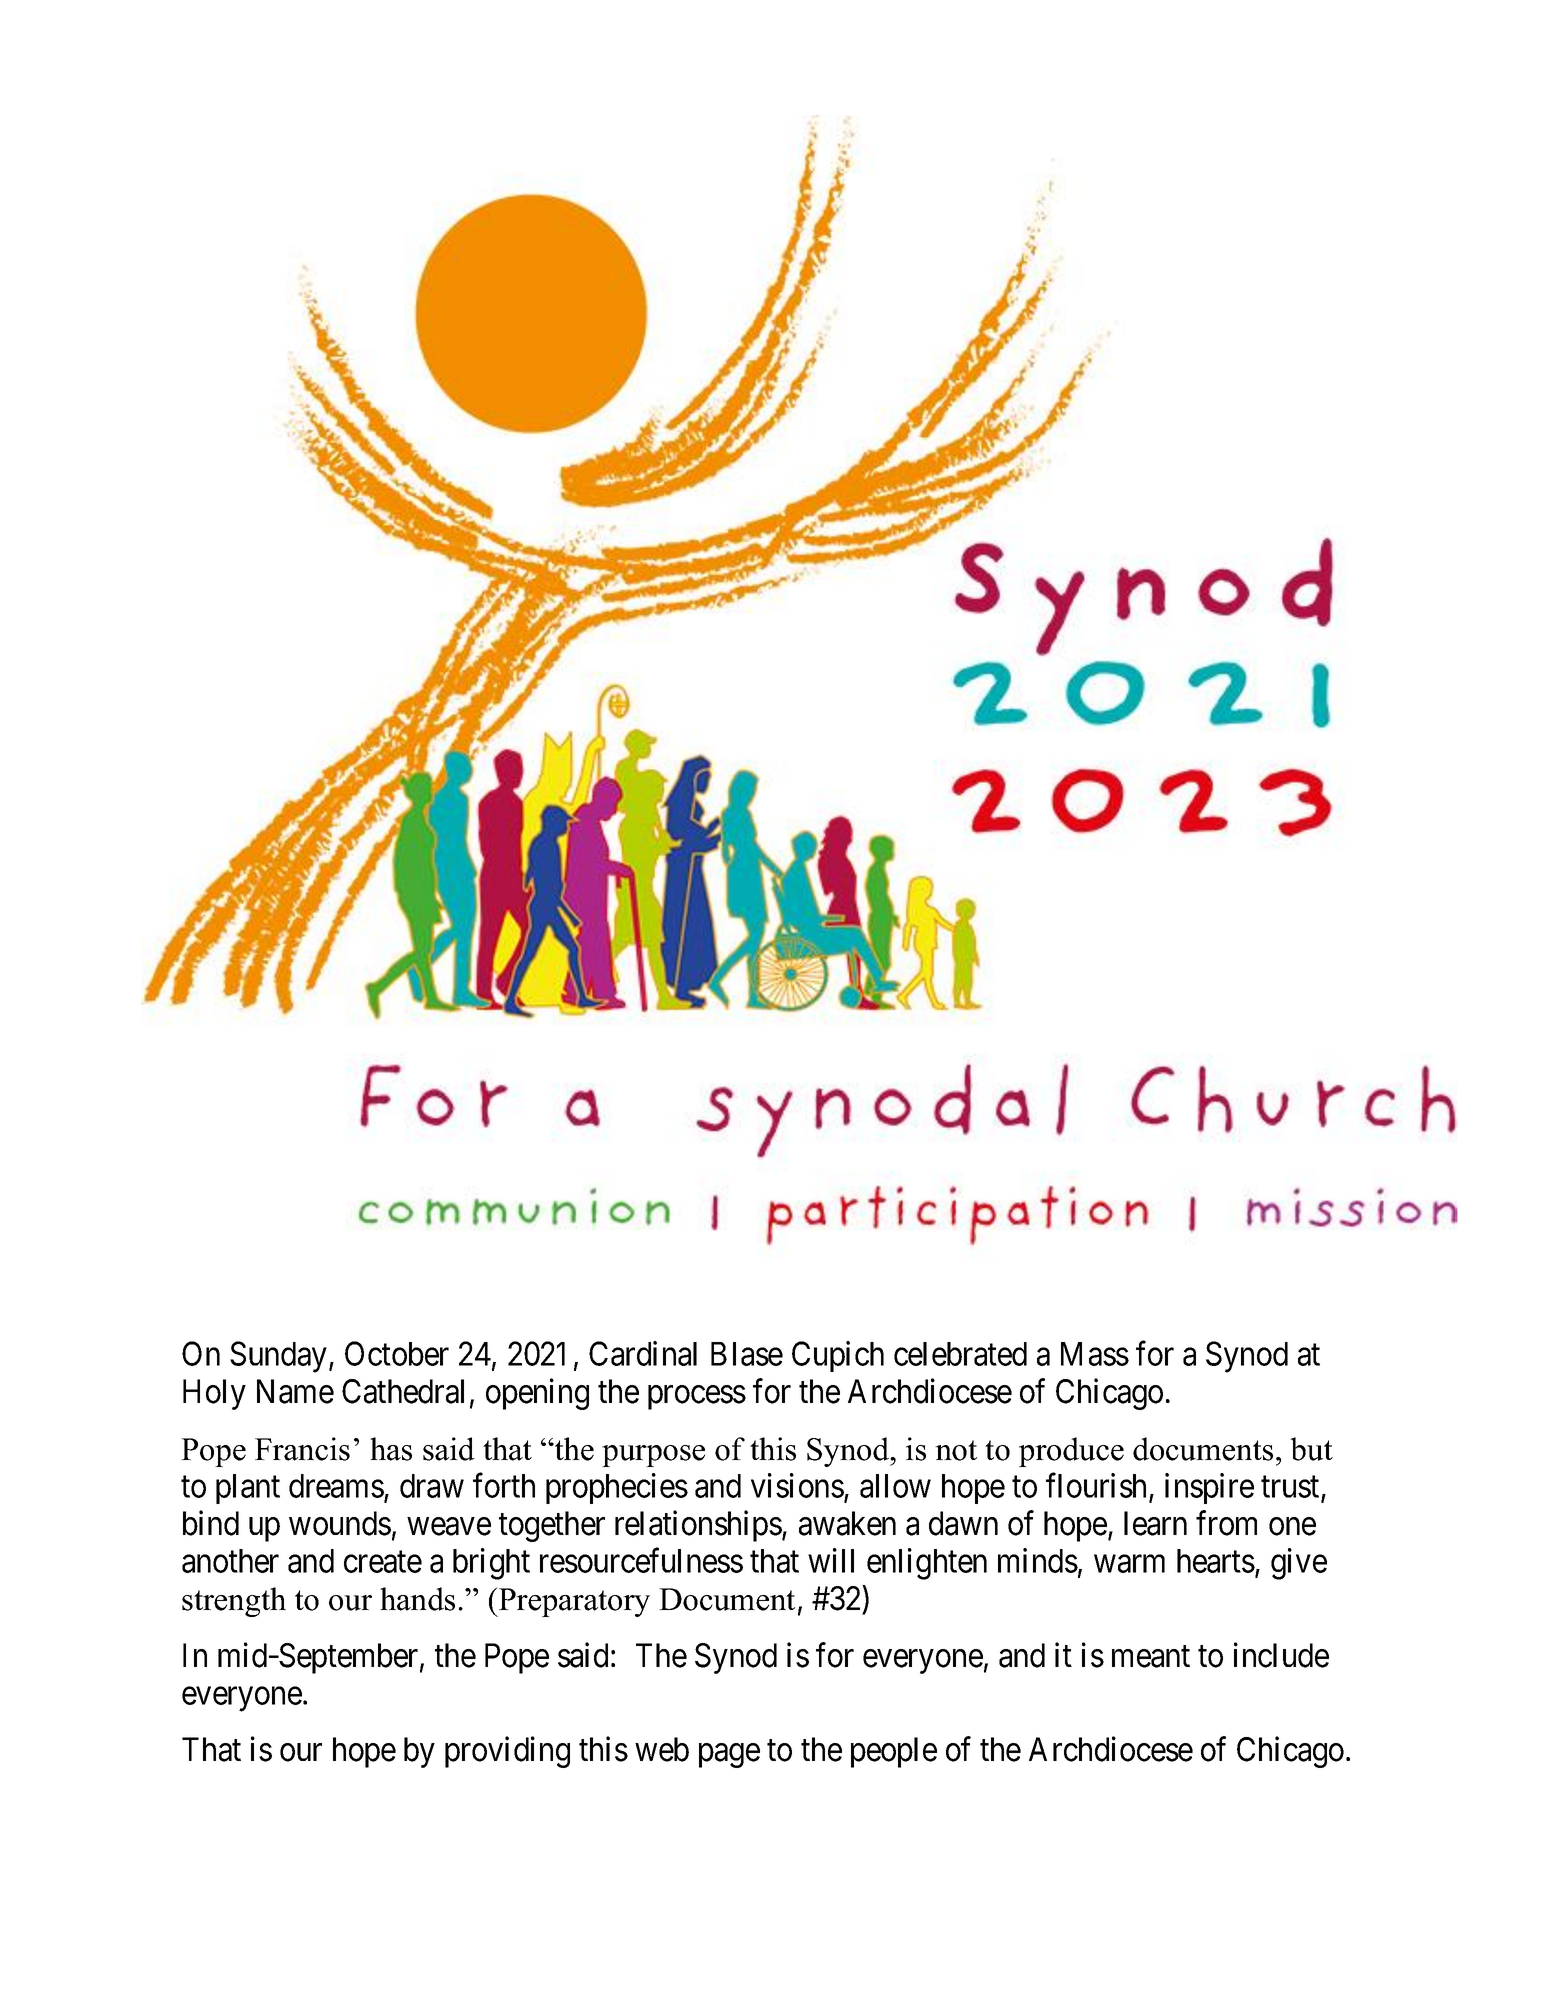  What do you see at coordinates (1095, 1354) in the page?
I see `Mass` at bounding box center [1095, 1354].
